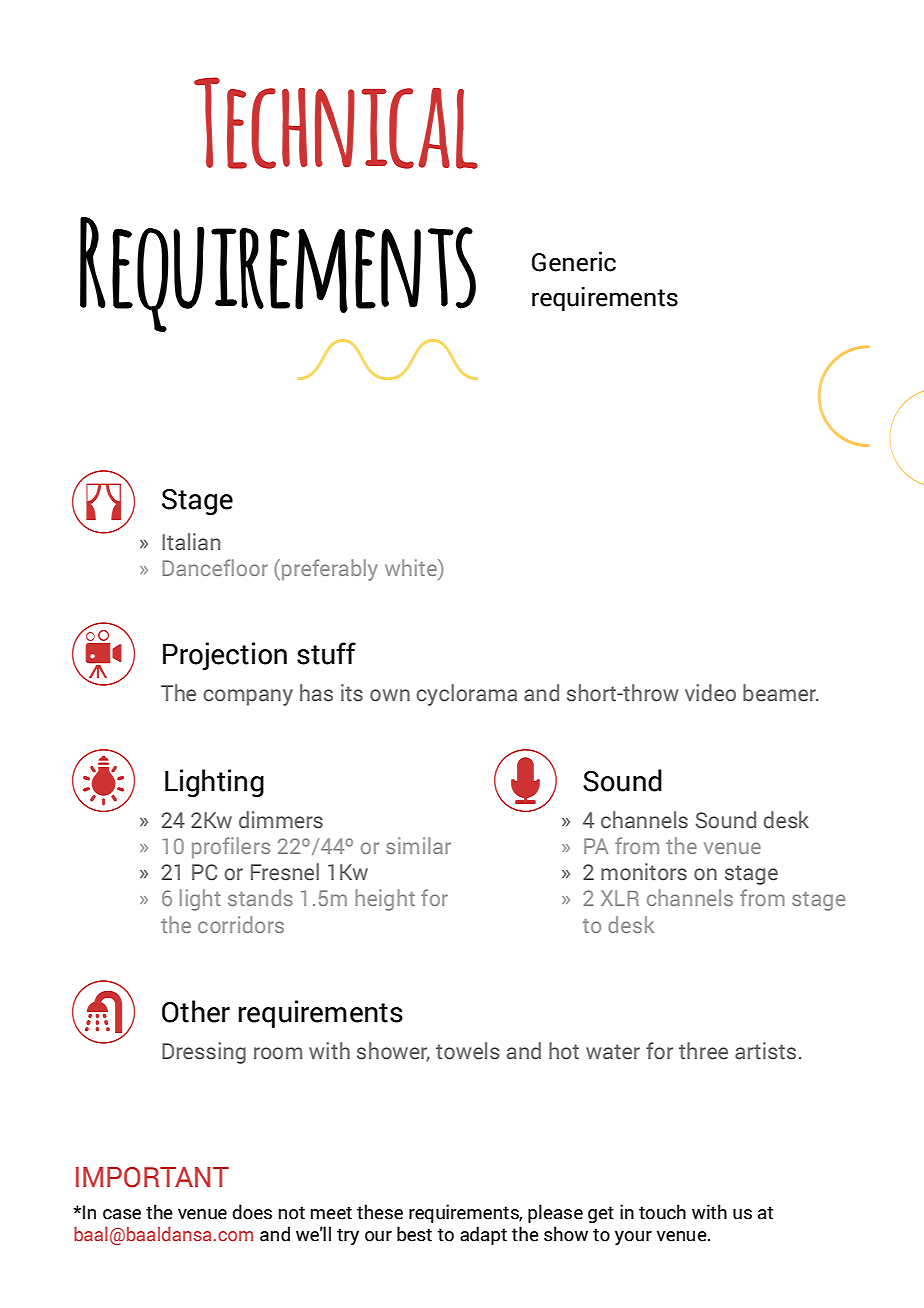 The height and width of the screenshot is (1308, 924). What do you see at coordinates (483, 1235) in the screenshot?
I see `adapt` at bounding box center [483, 1235].
